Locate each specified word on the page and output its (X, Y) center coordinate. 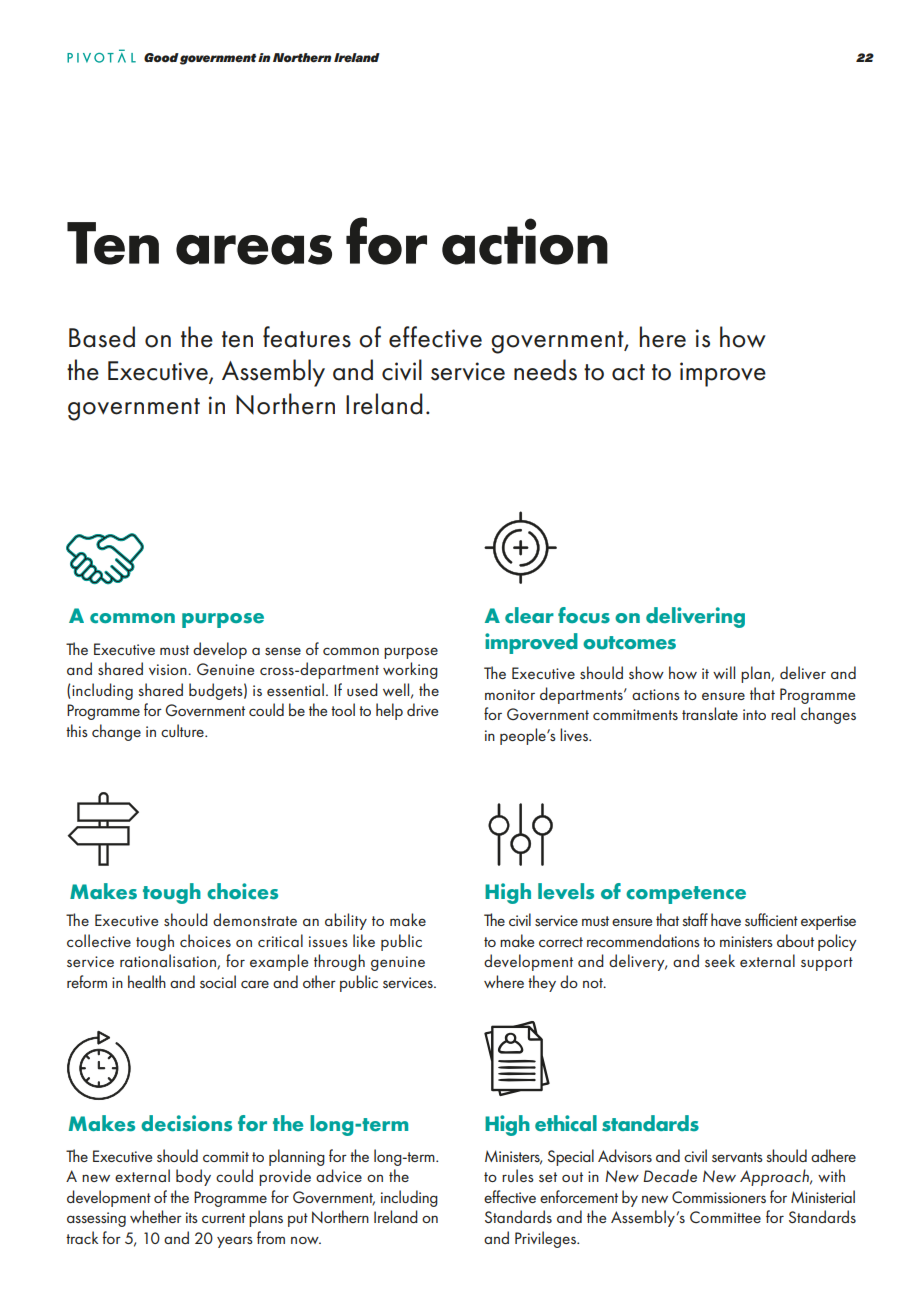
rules (518, 1175)
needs (545, 370)
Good (161, 57)
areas (254, 250)
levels (566, 891)
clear (529, 615)
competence (686, 895)
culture (183, 730)
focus (584, 615)
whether (156, 1216)
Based (102, 337)
